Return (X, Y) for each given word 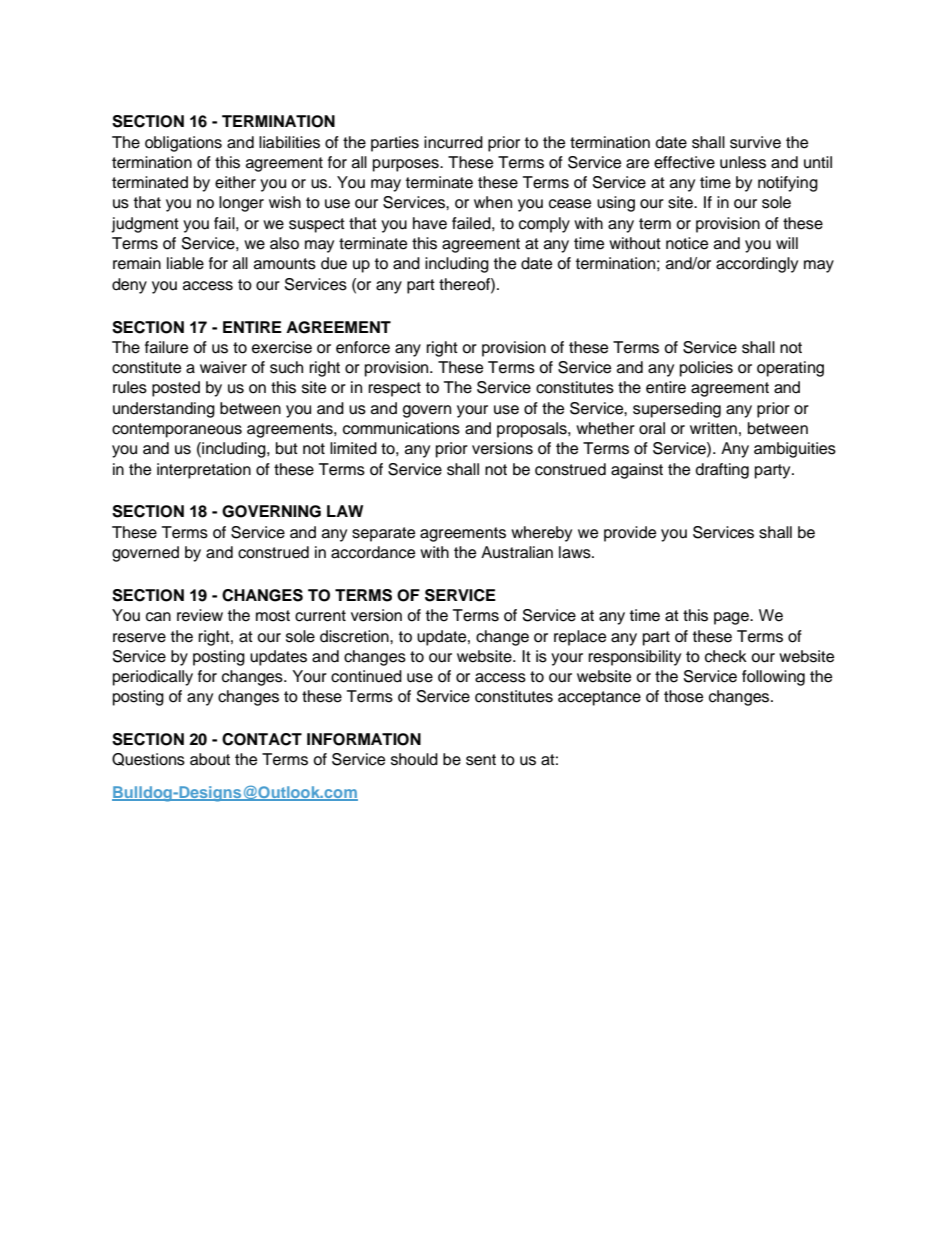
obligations (183, 144)
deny (129, 286)
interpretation (204, 471)
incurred (453, 142)
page (733, 618)
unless (743, 162)
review (200, 615)
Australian (517, 552)
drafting (722, 471)
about (210, 759)
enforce (363, 347)
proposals (533, 430)
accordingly (757, 265)
